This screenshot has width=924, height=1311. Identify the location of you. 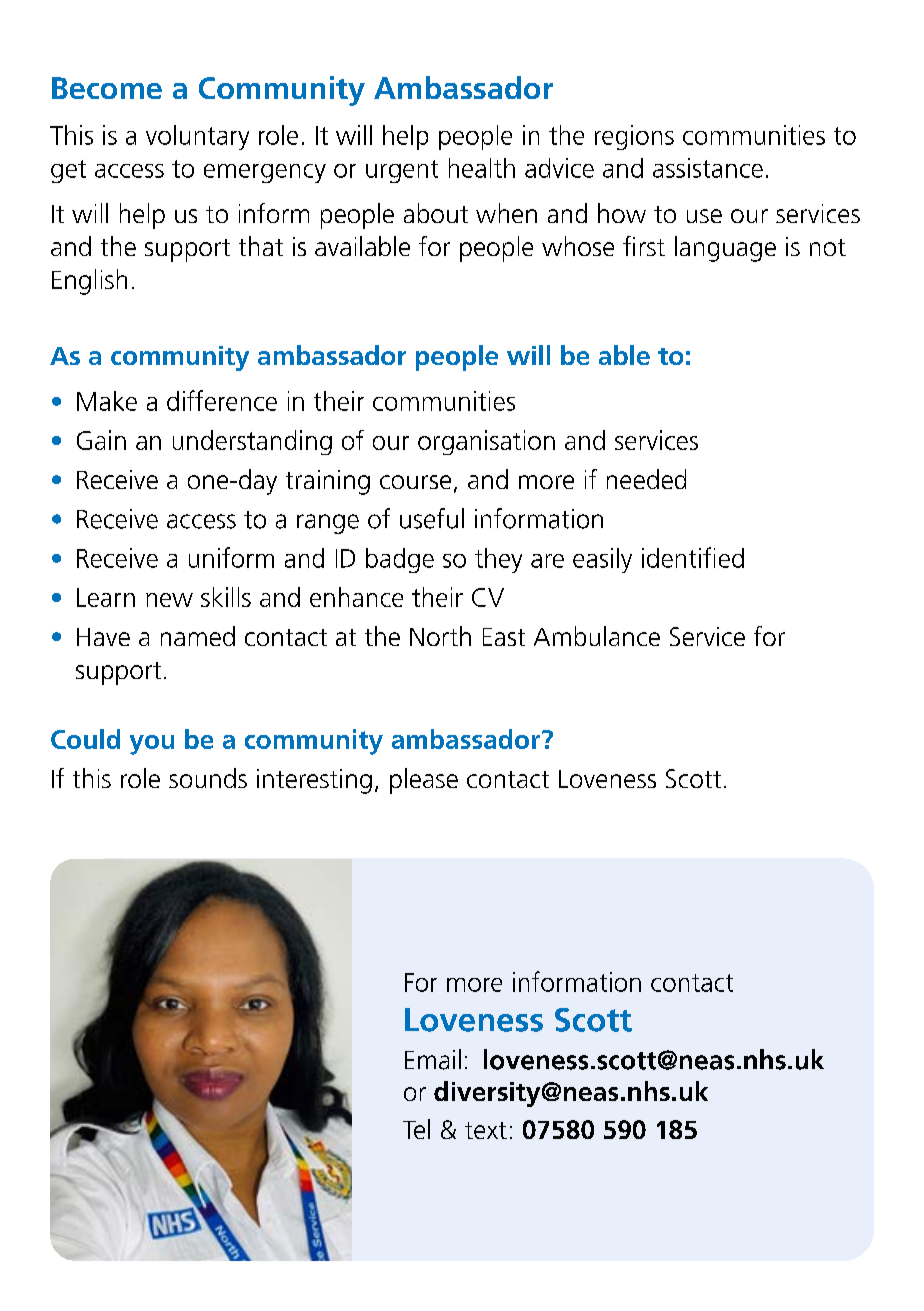
(152, 745).
